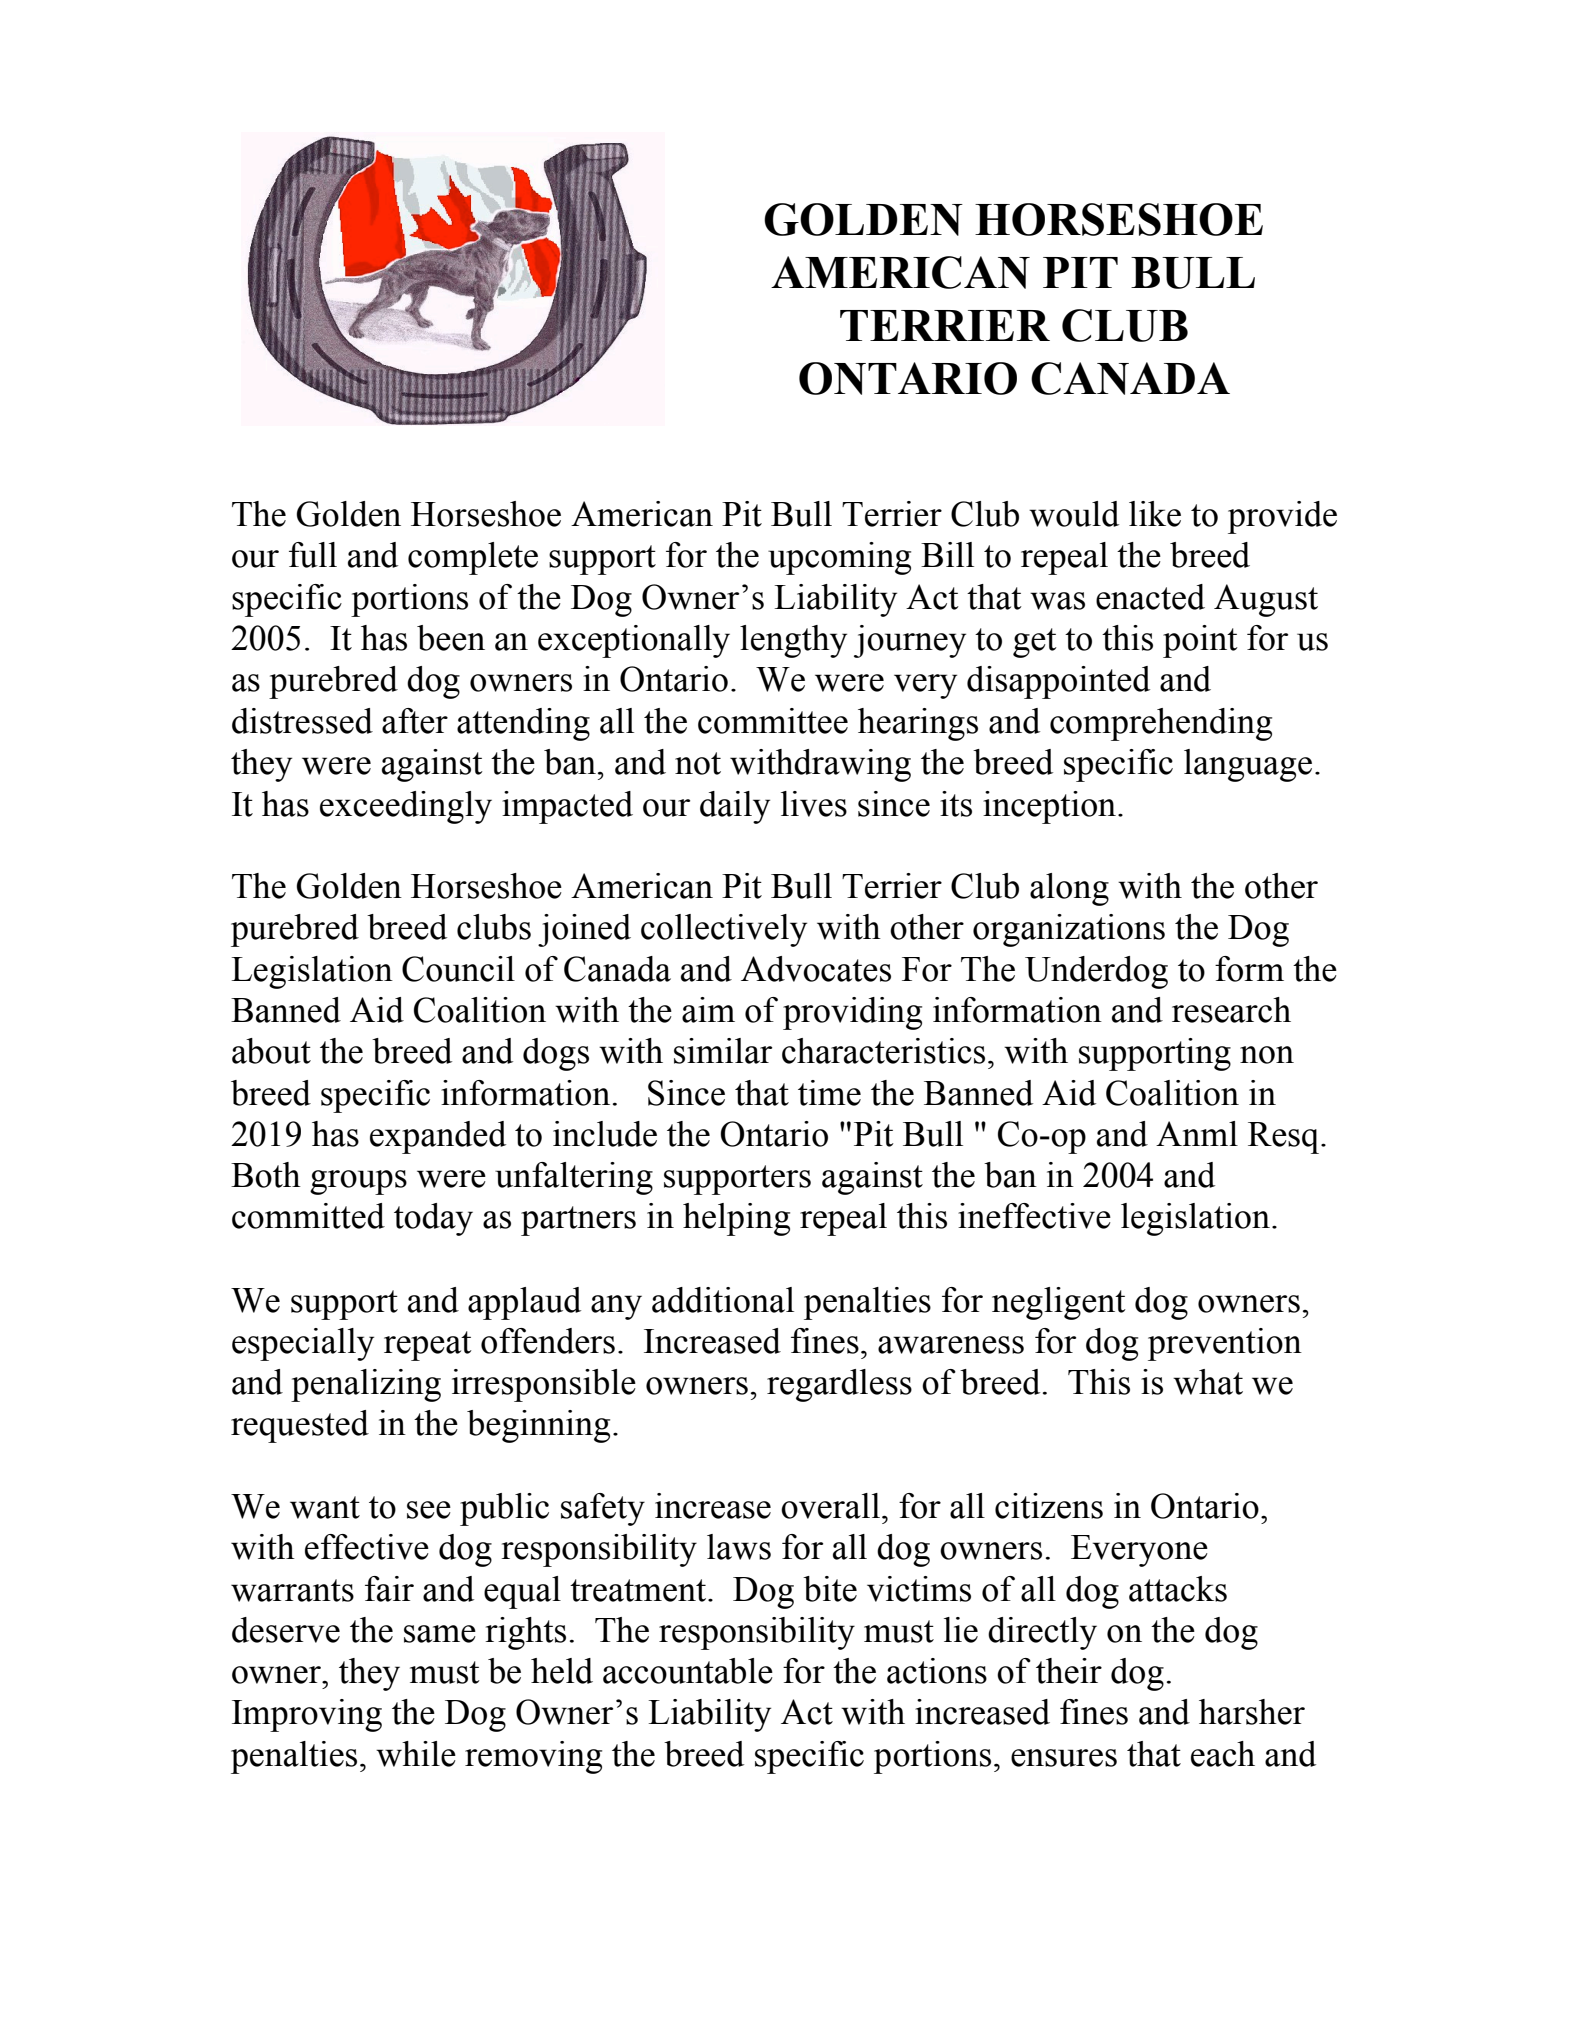 The height and width of the page is (2033, 1571). What do you see at coordinates (839, 558) in the page?
I see `upcoming` at bounding box center [839, 558].
